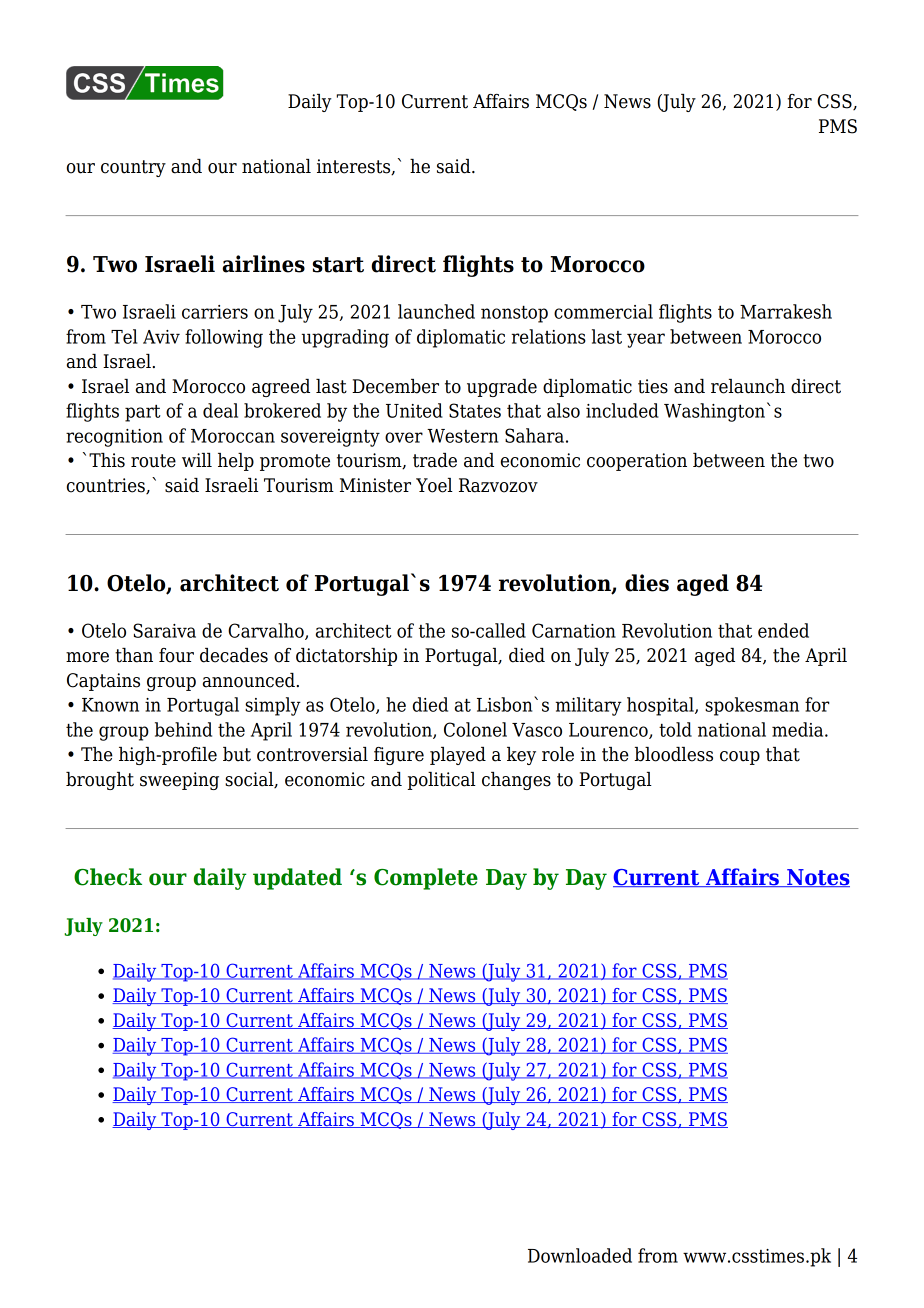 Image resolution: width=924 pixels, height=1308 pixels. Describe the element at coordinates (435, 460) in the page. I see `trade` at that location.
